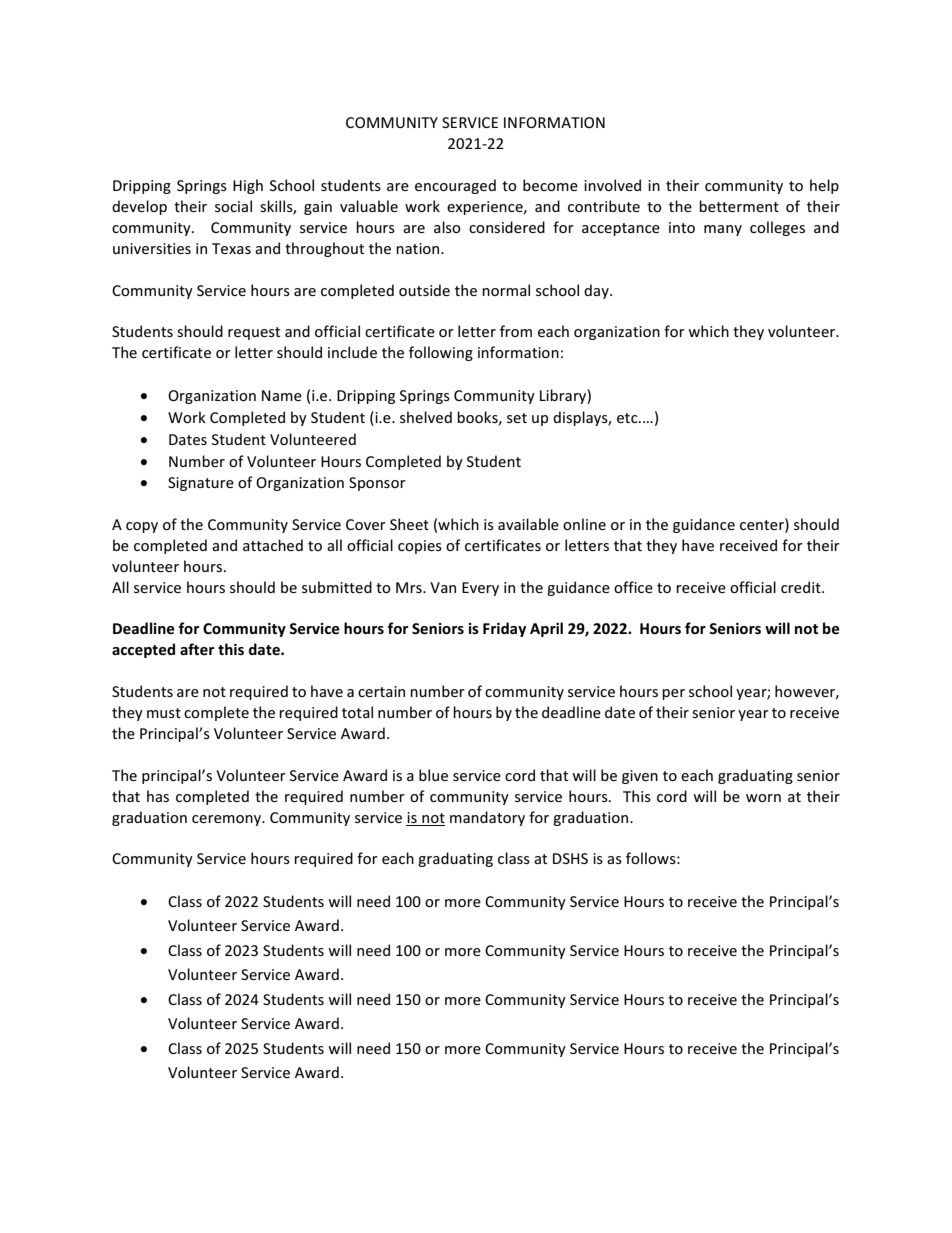 The width and height of the screenshot is (952, 1233). I want to click on request, so click(254, 333).
